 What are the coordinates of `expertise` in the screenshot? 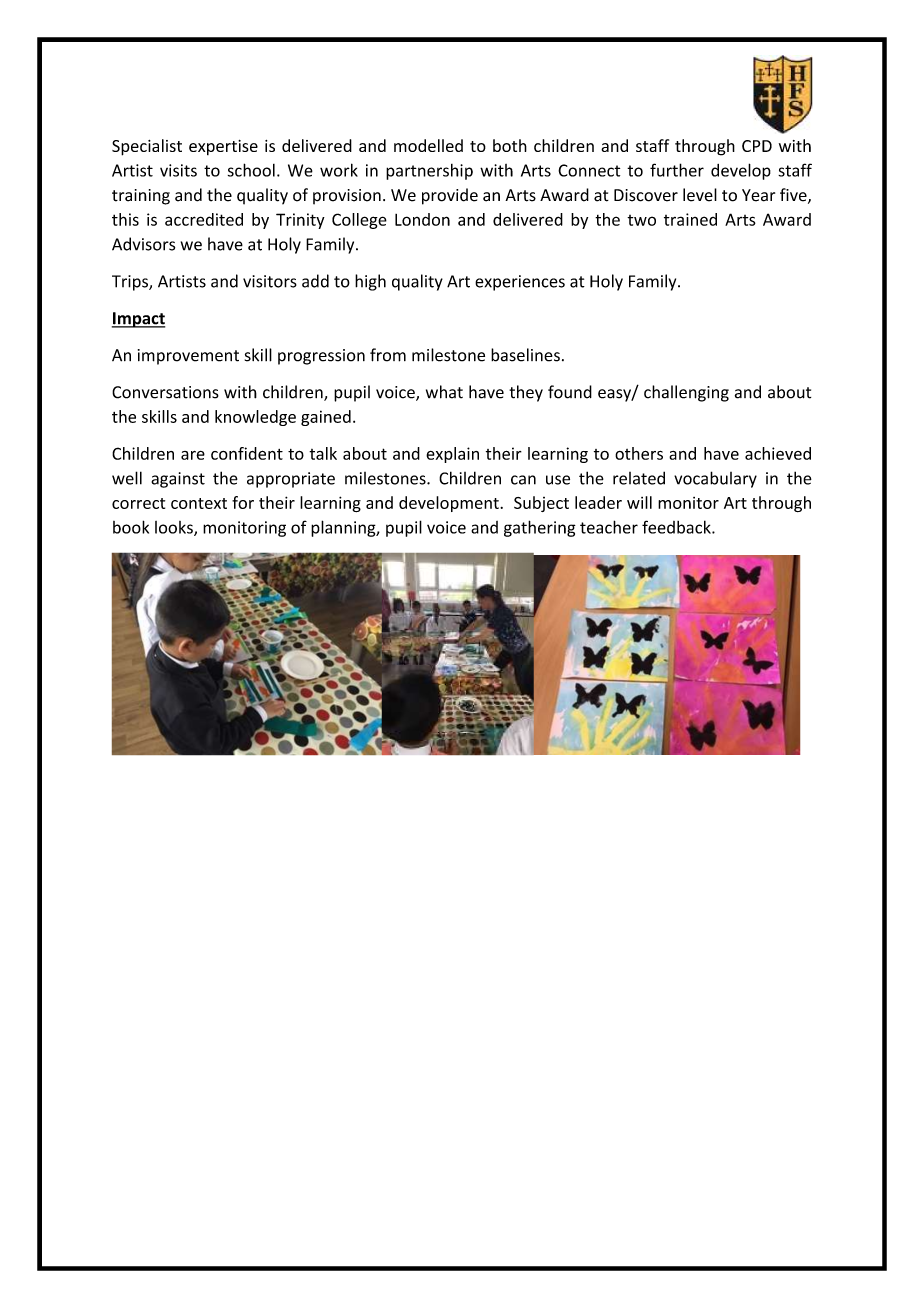 It's located at (223, 147).
